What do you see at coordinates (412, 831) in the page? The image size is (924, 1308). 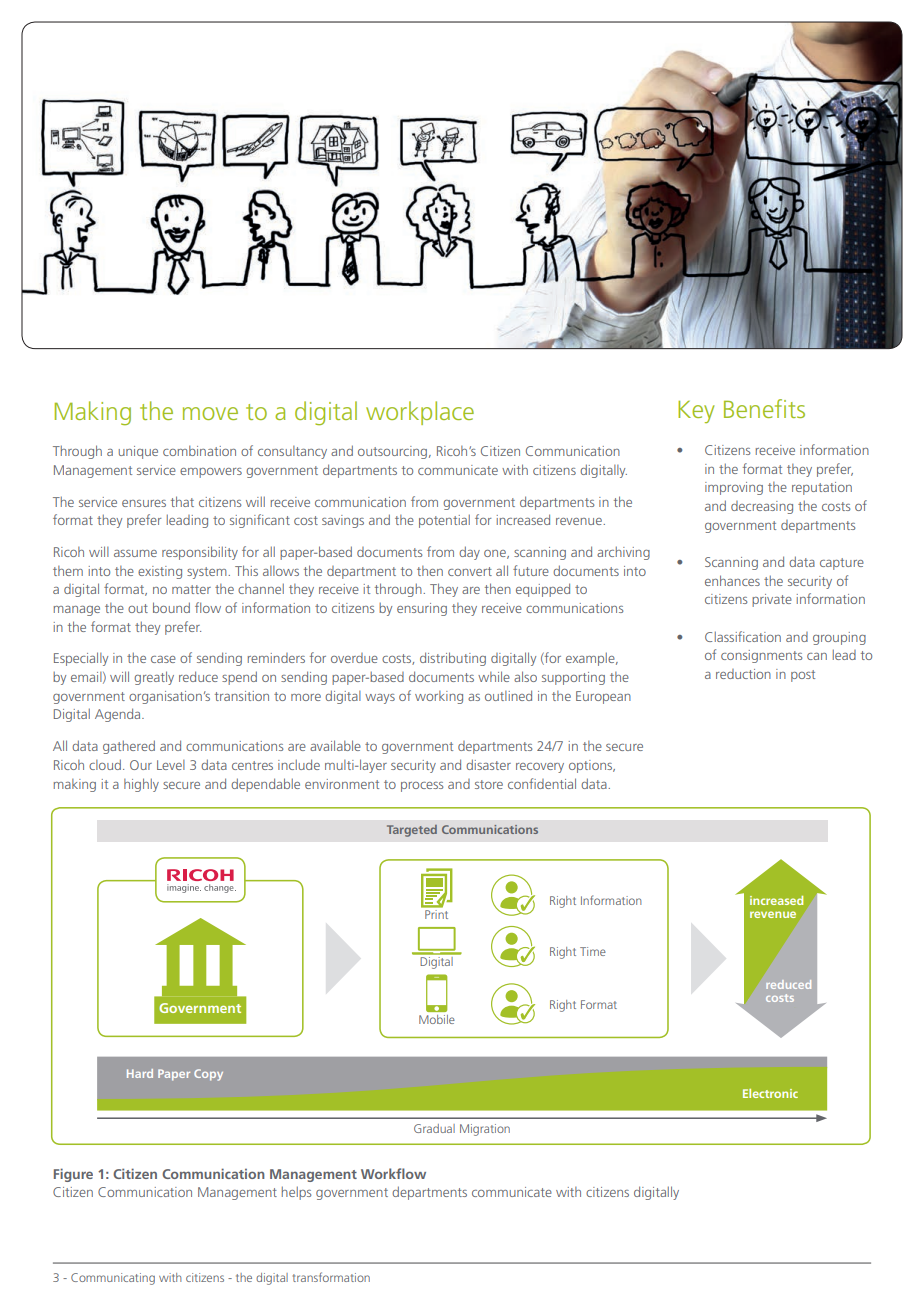 I see `Targeted` at bounding box center [412, 831].
